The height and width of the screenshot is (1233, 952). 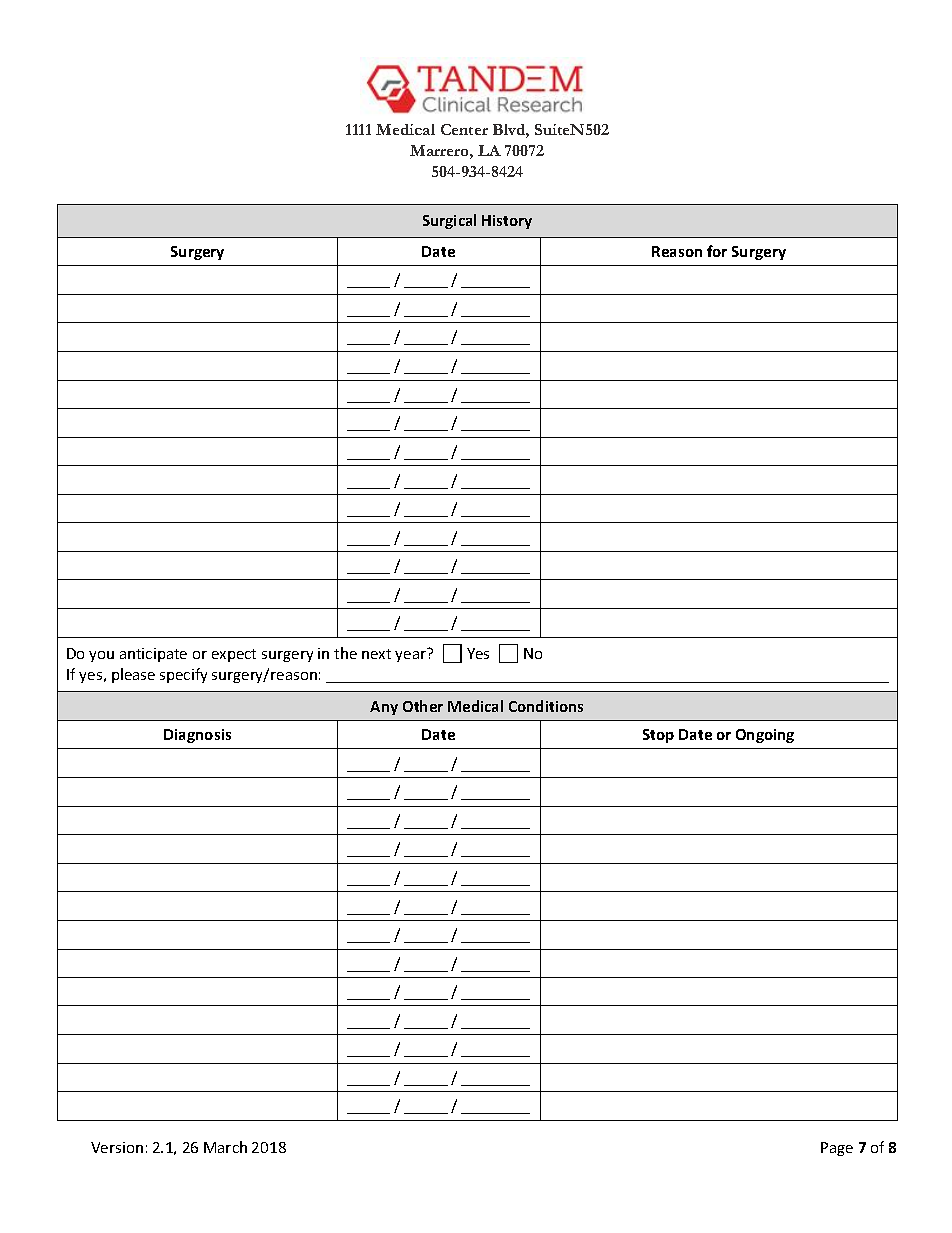 I want to click on Surgical, so click(x=449, y=221).
